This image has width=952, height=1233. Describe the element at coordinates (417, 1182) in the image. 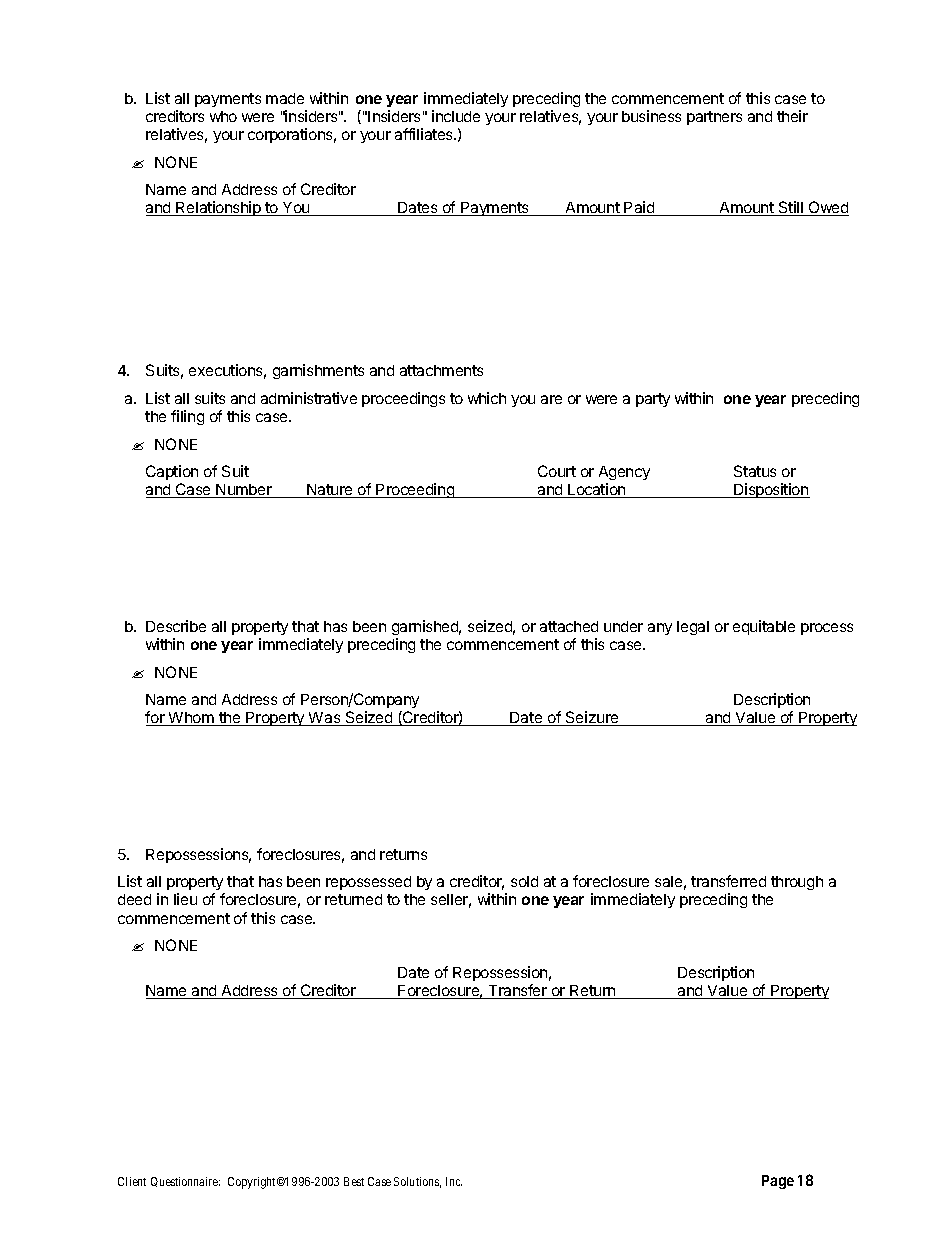

I see `Solutions` at that location.
